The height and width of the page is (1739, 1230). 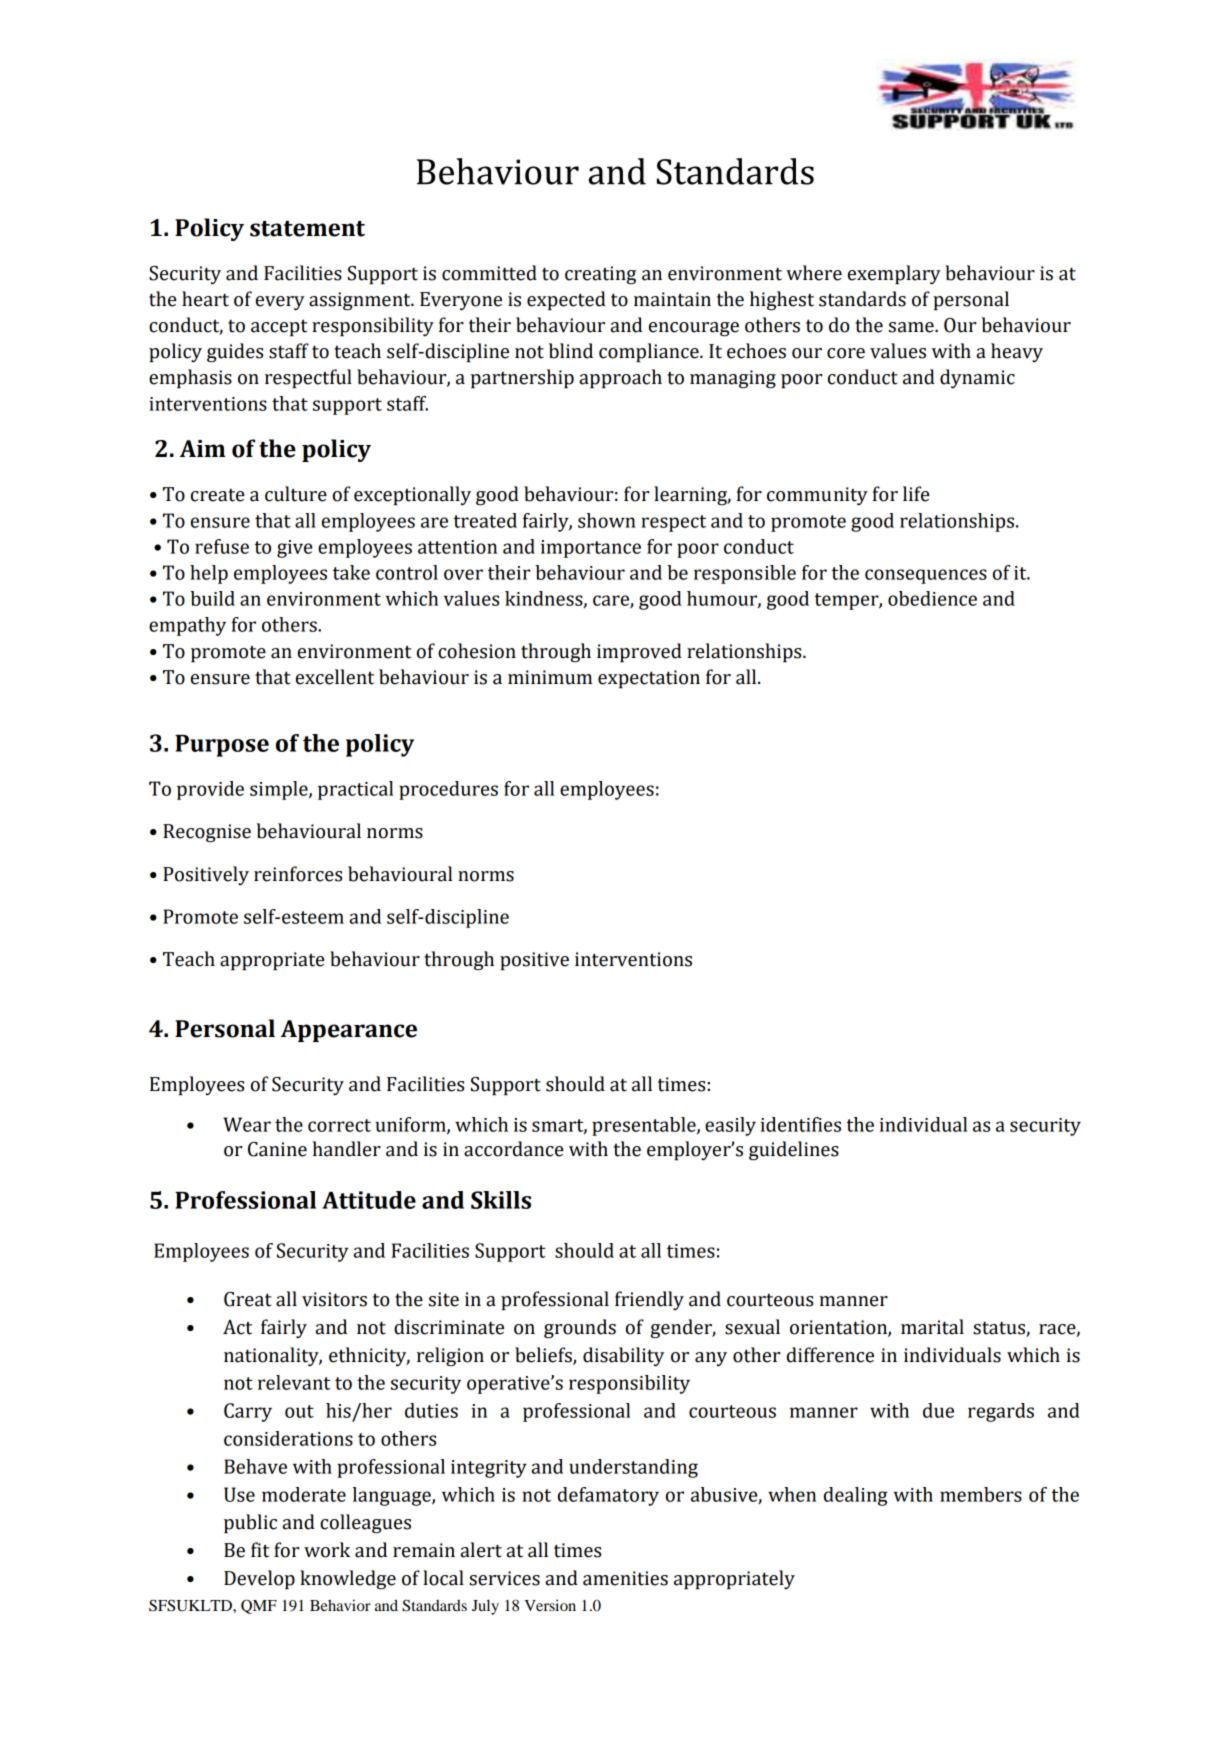 I want to click on reinforces, so click(x=298, y=874).
